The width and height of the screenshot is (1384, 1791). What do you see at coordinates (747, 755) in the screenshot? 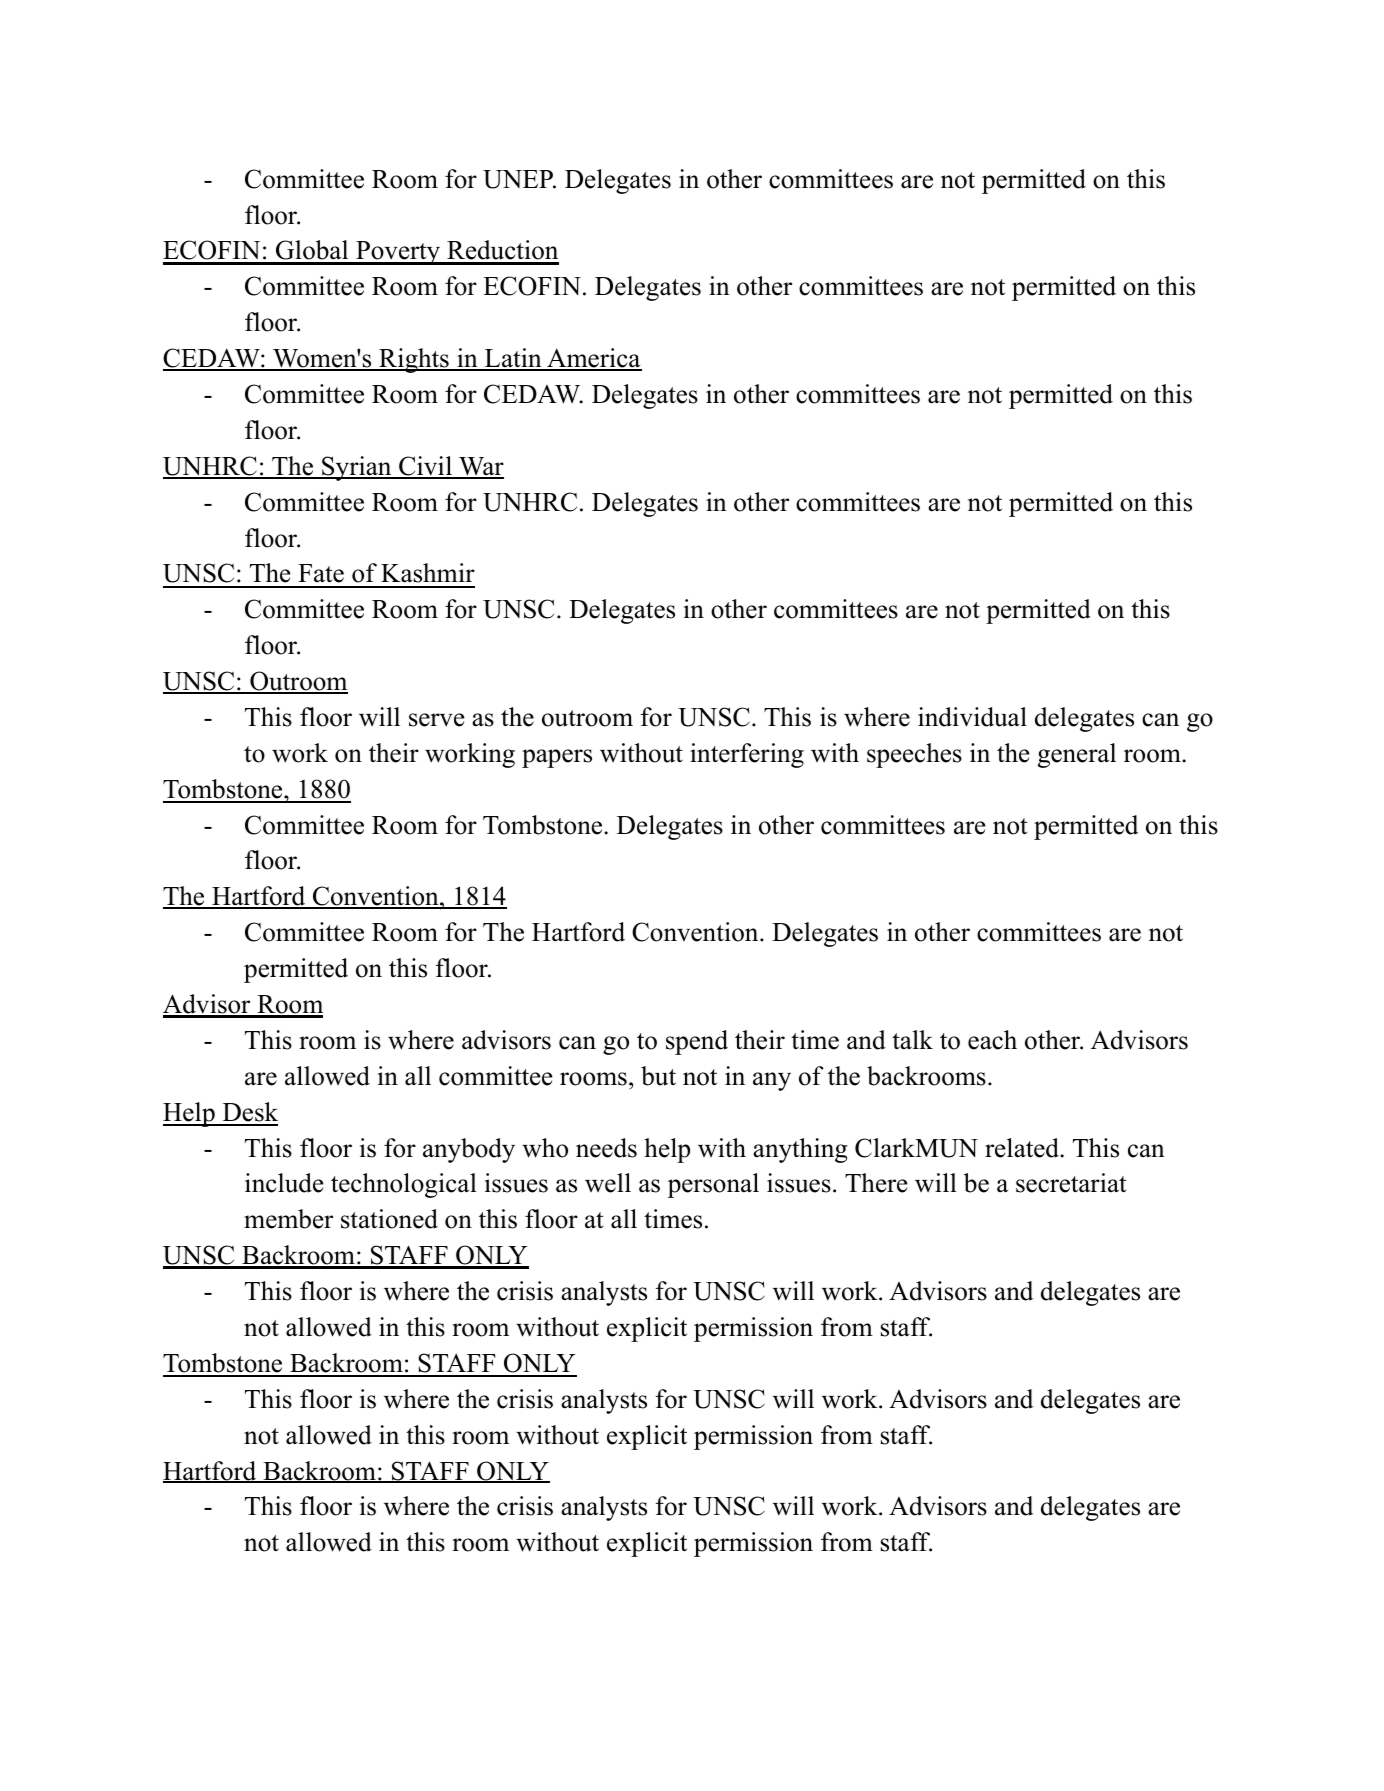
I see `interfering` at bounding box center [747, 755].
